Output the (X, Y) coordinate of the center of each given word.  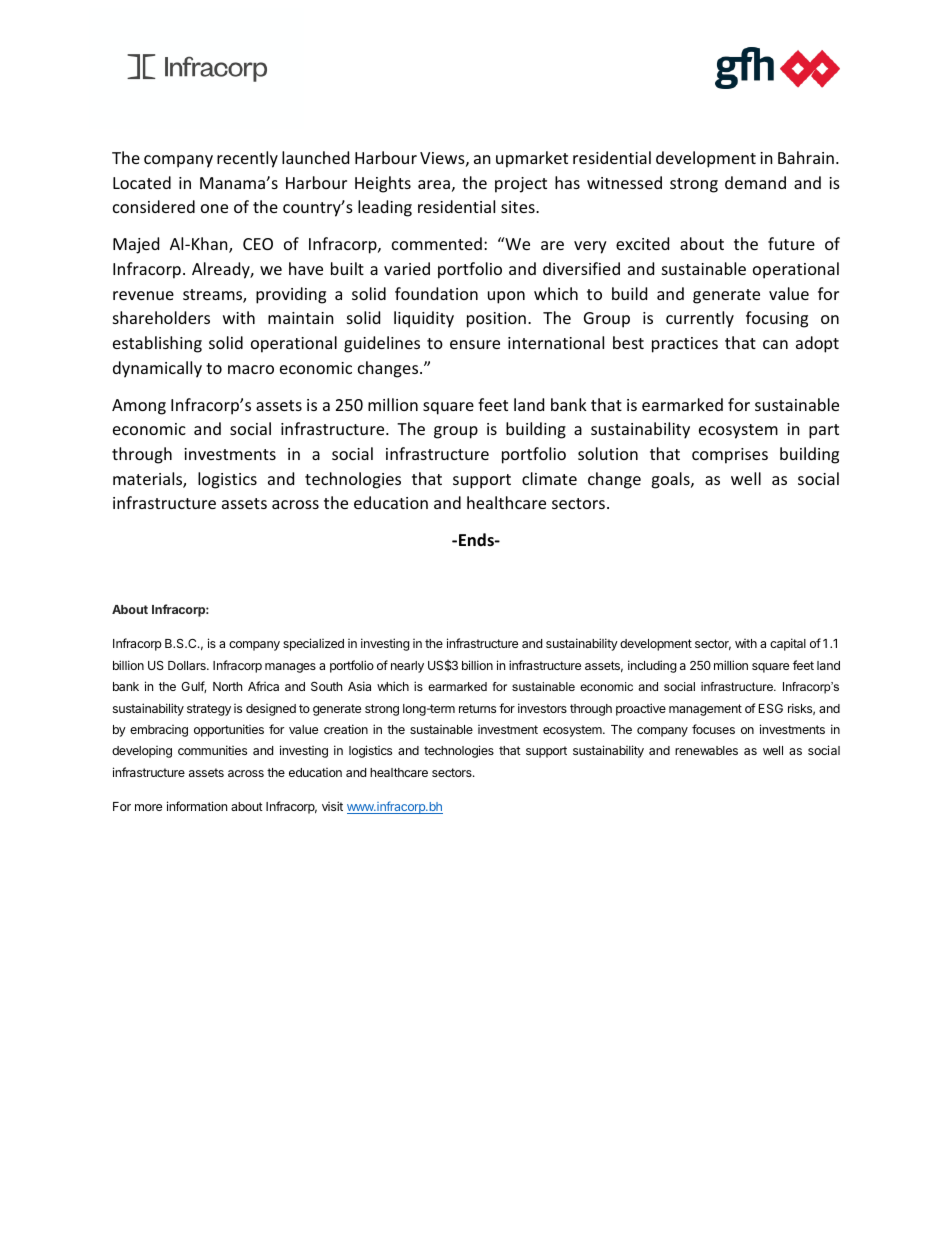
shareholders (161, 317)
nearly (407, 667)
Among (139, 407)
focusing (777, 319)
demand (755, 182)
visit (332, 806)
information (197, 806)
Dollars (188, 665)
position (496, 320)
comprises (730, 456)
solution (608, 453)
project (521, 185)
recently (247, 159)
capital (788, 644)
